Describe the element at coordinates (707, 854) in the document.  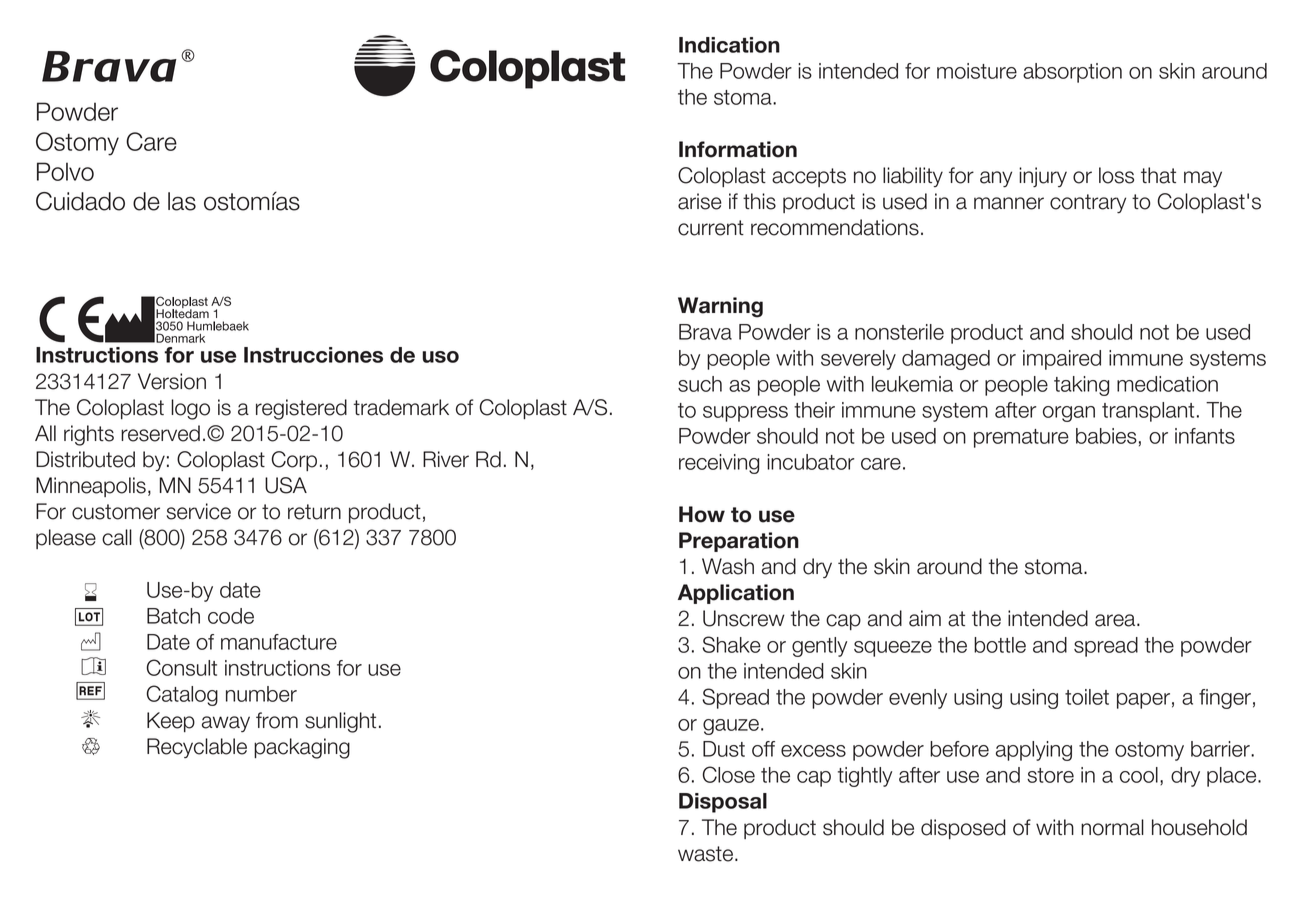
I see `waste` at that location.
